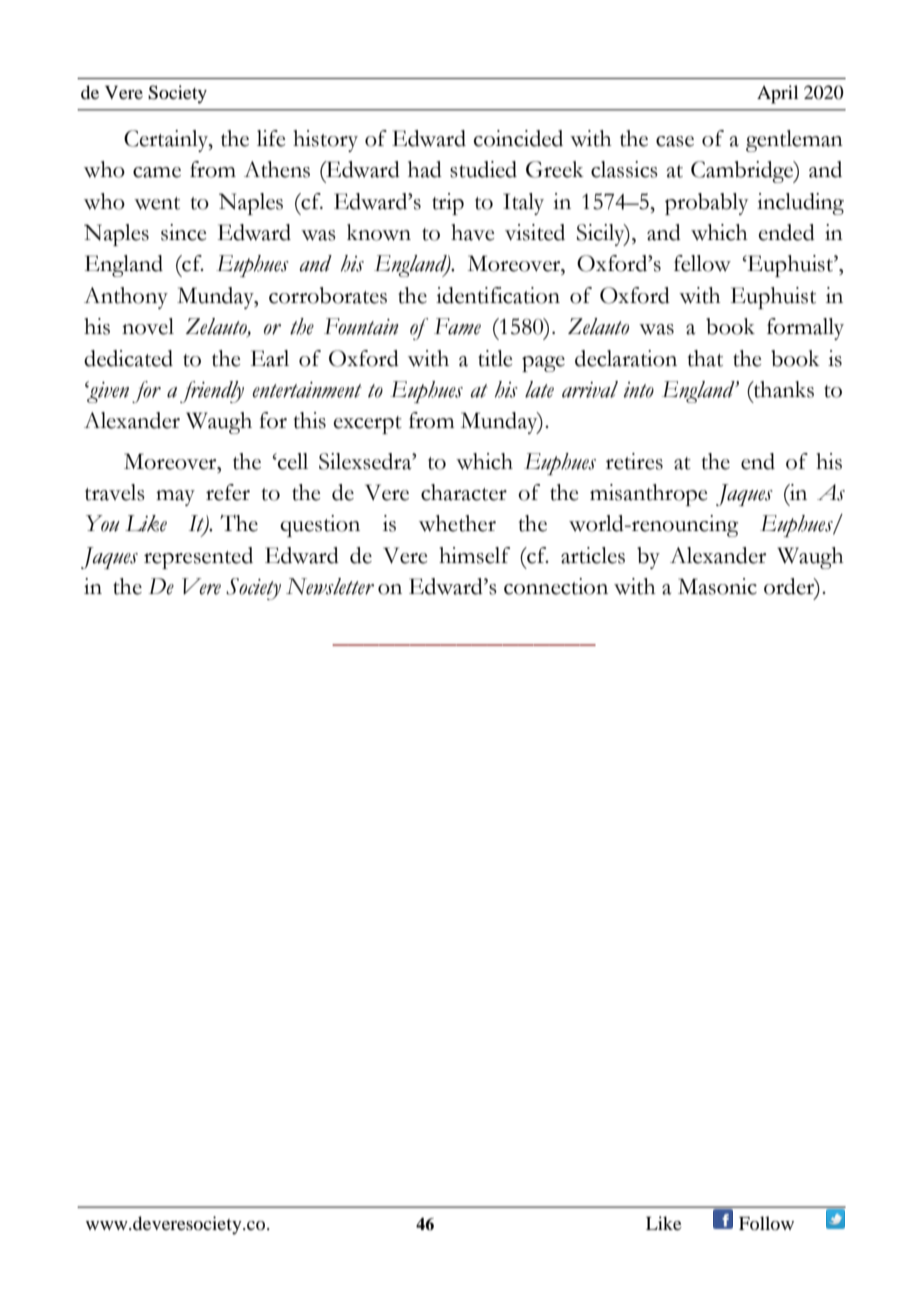  I want to click on that, so click(705, 358).
